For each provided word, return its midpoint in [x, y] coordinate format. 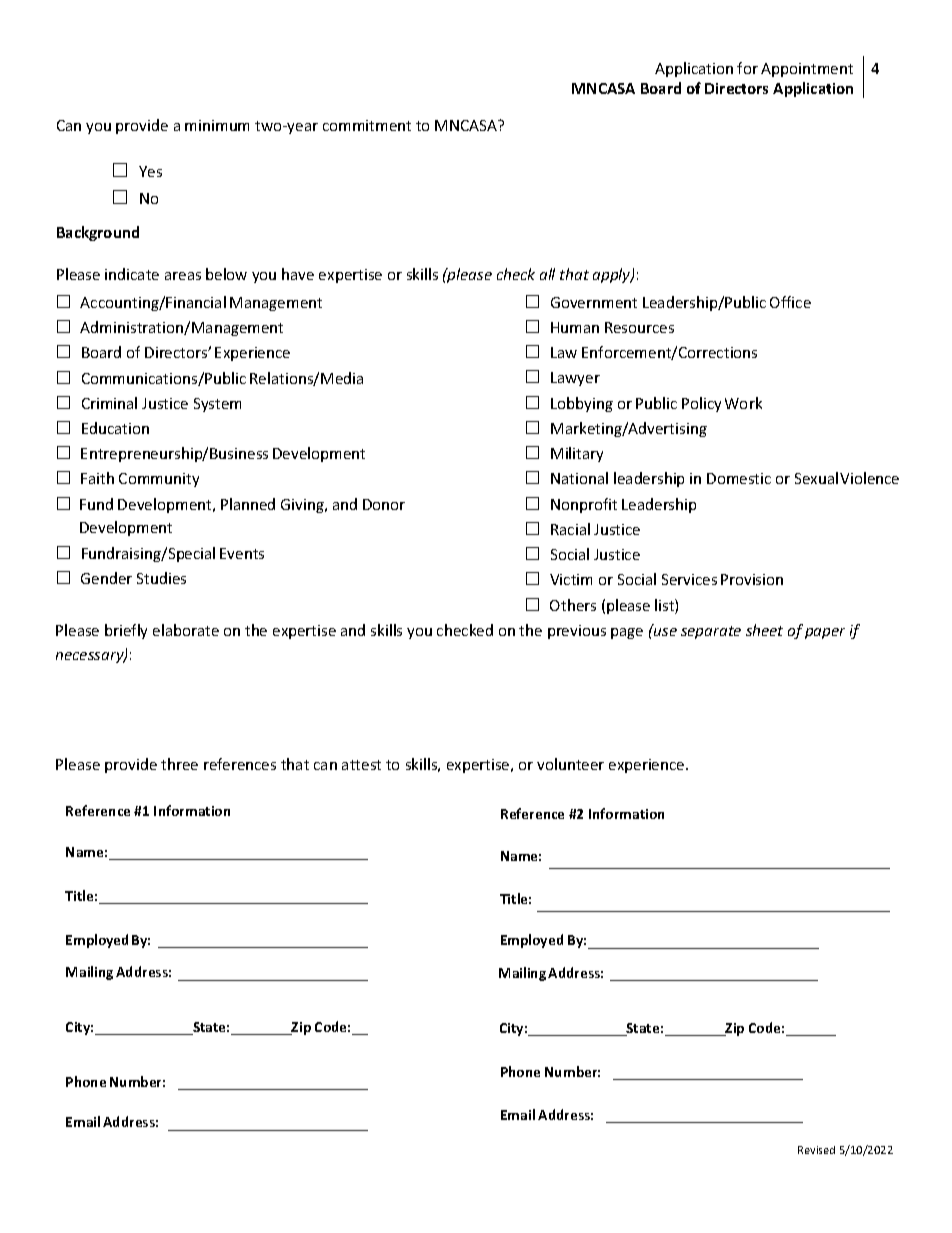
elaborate [186, 630]
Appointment [807, 70]
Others [573, 605]
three [179, 764]
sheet [764, 630]
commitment [367, 125]
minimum [217, 125]
